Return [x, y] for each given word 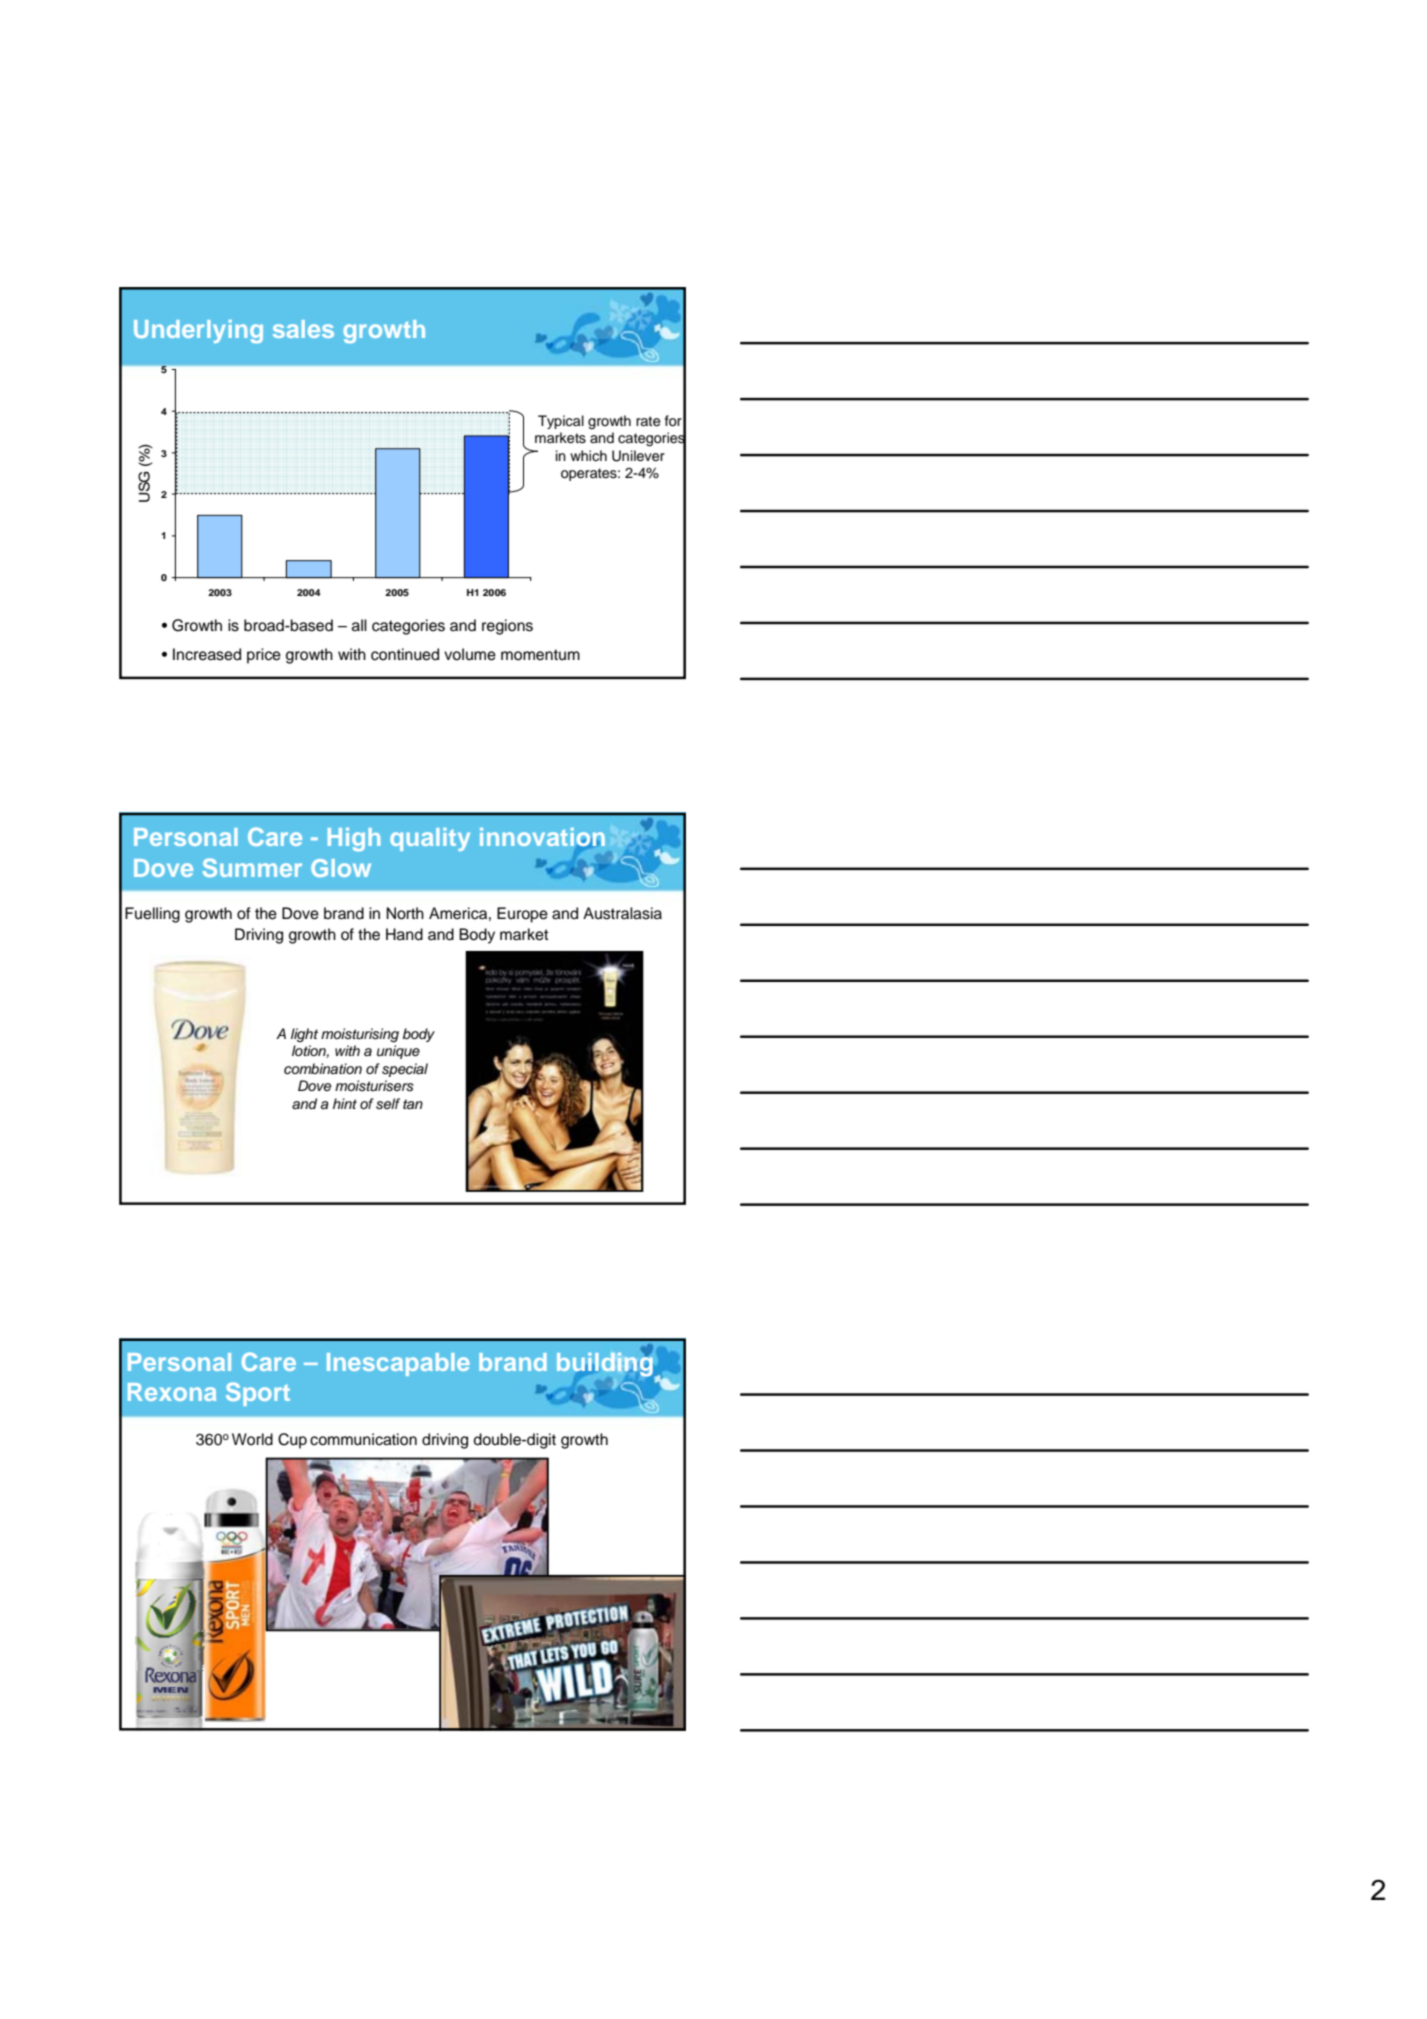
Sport [258, 1394]
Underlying [198, 331]
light [304, 1035]
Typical [561, 422]
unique [398, 1052]
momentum [540, 655]
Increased [207, 654]
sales [303, 329]
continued [405, 654]
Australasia [622, 913]
